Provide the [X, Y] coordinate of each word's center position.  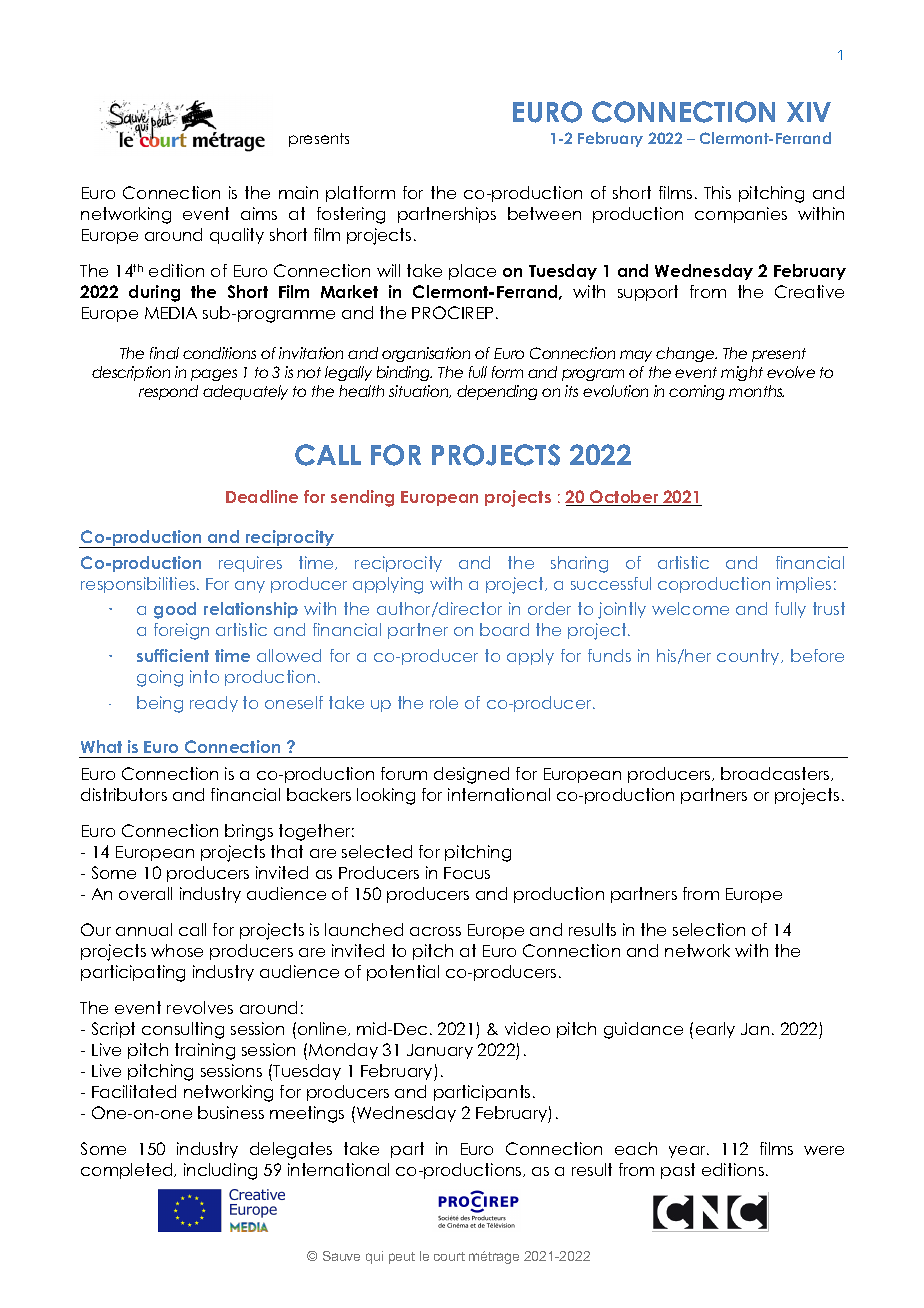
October [624, 498]
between [544, 213]
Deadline [262, 496]
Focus [467, 873]
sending [362, 498]
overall [145, 893]
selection [709, 929]
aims [259, 213]
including [220, 1171]
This [717, 192]
